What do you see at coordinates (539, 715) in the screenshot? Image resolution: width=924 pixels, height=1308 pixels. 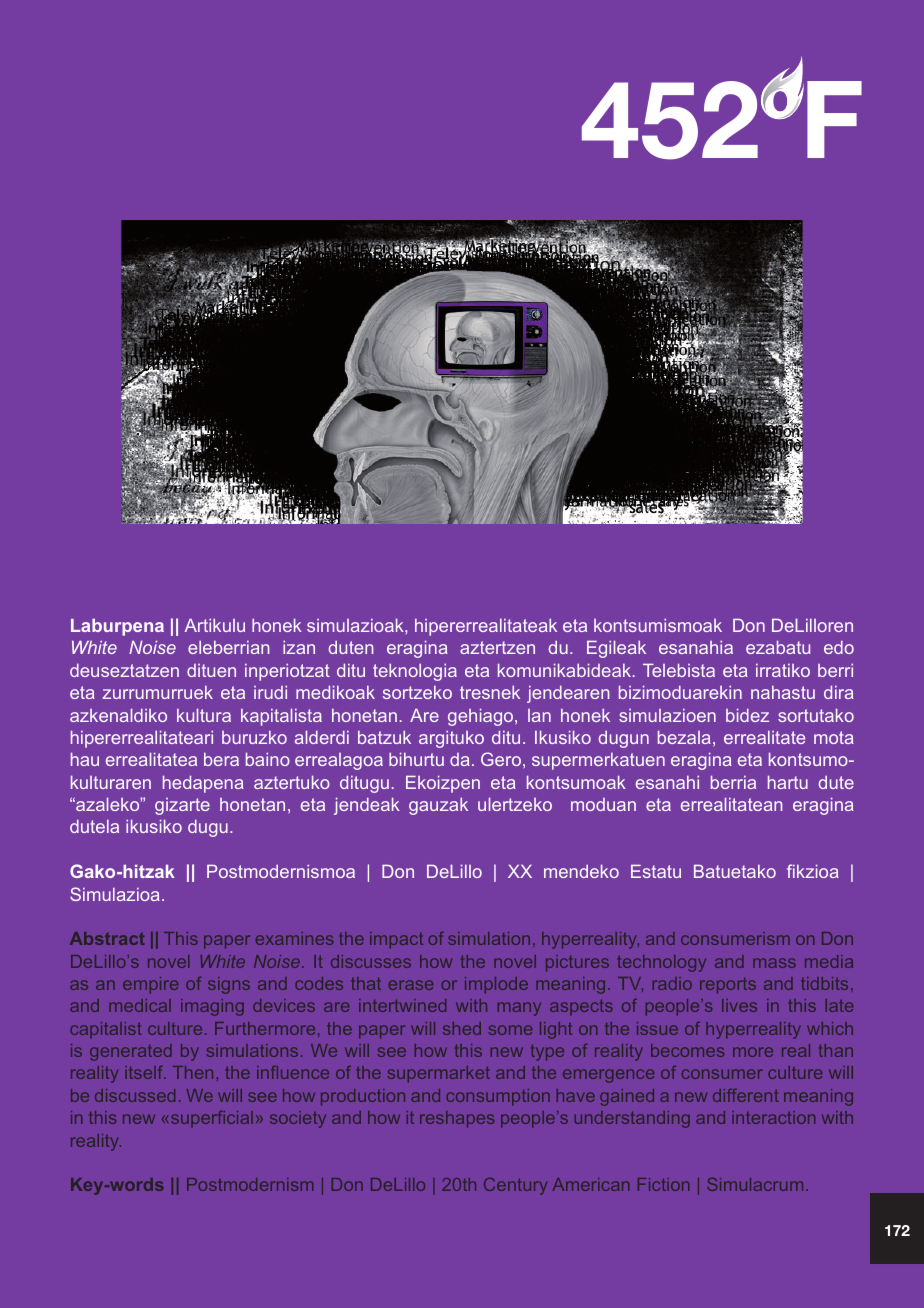 I see `lan` at bounding box center [539, 715].
